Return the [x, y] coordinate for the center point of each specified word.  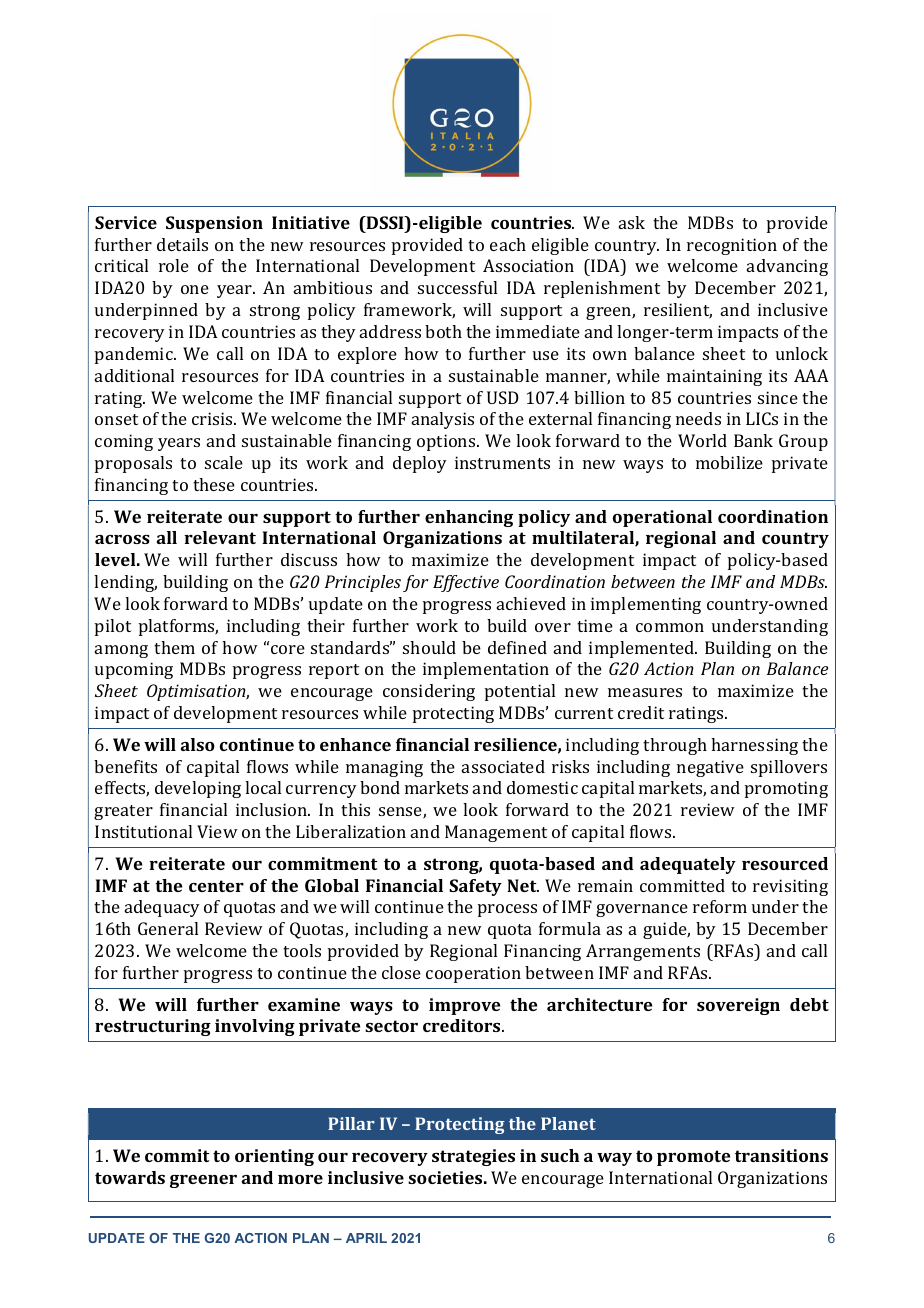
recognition [732, 246]
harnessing [754, 746]
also [198, 744]
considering [429, 692]
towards [130, 1177]
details [182, 244]
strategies [473, 1157]
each [508, 244]
